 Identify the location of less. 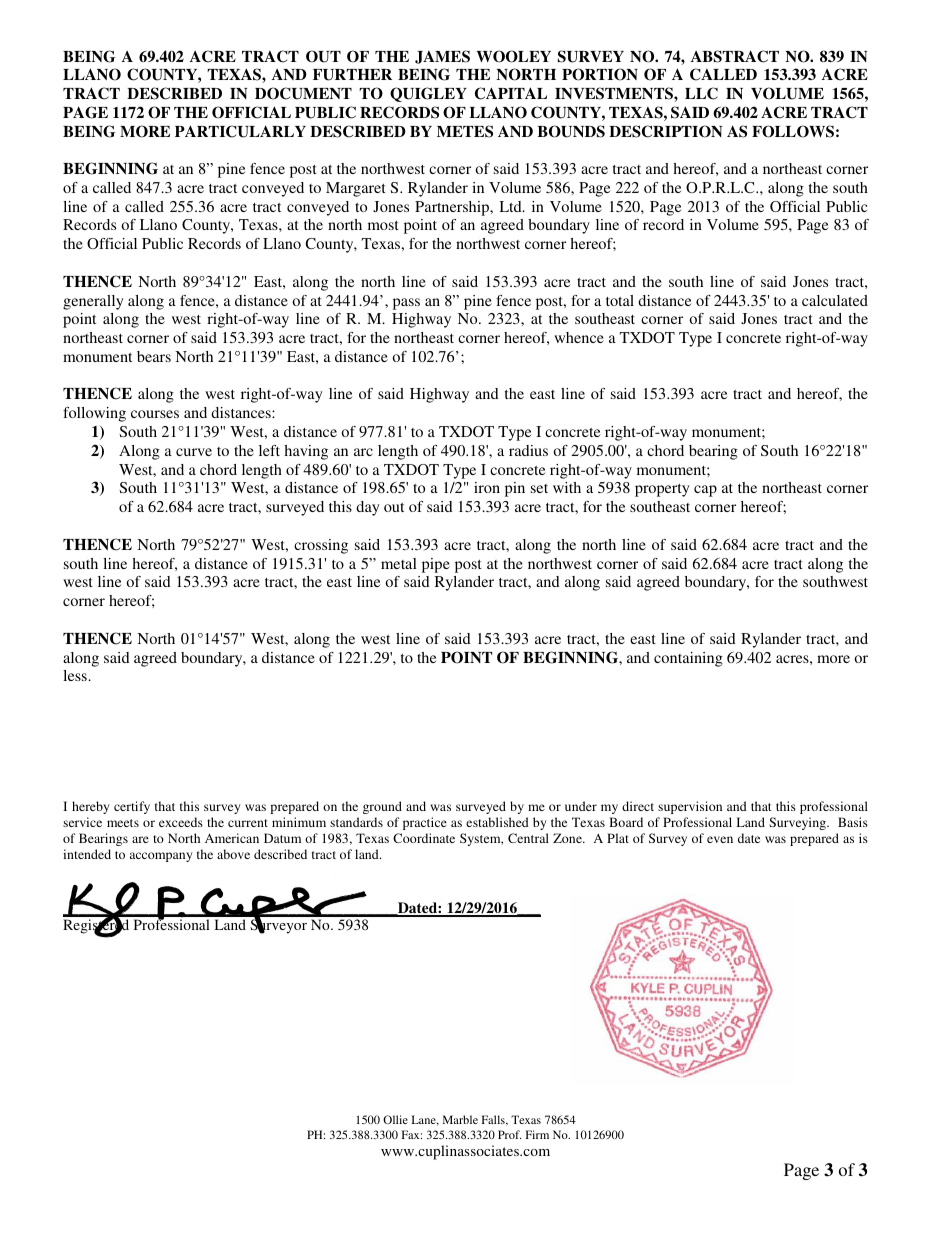
(76, 675).
